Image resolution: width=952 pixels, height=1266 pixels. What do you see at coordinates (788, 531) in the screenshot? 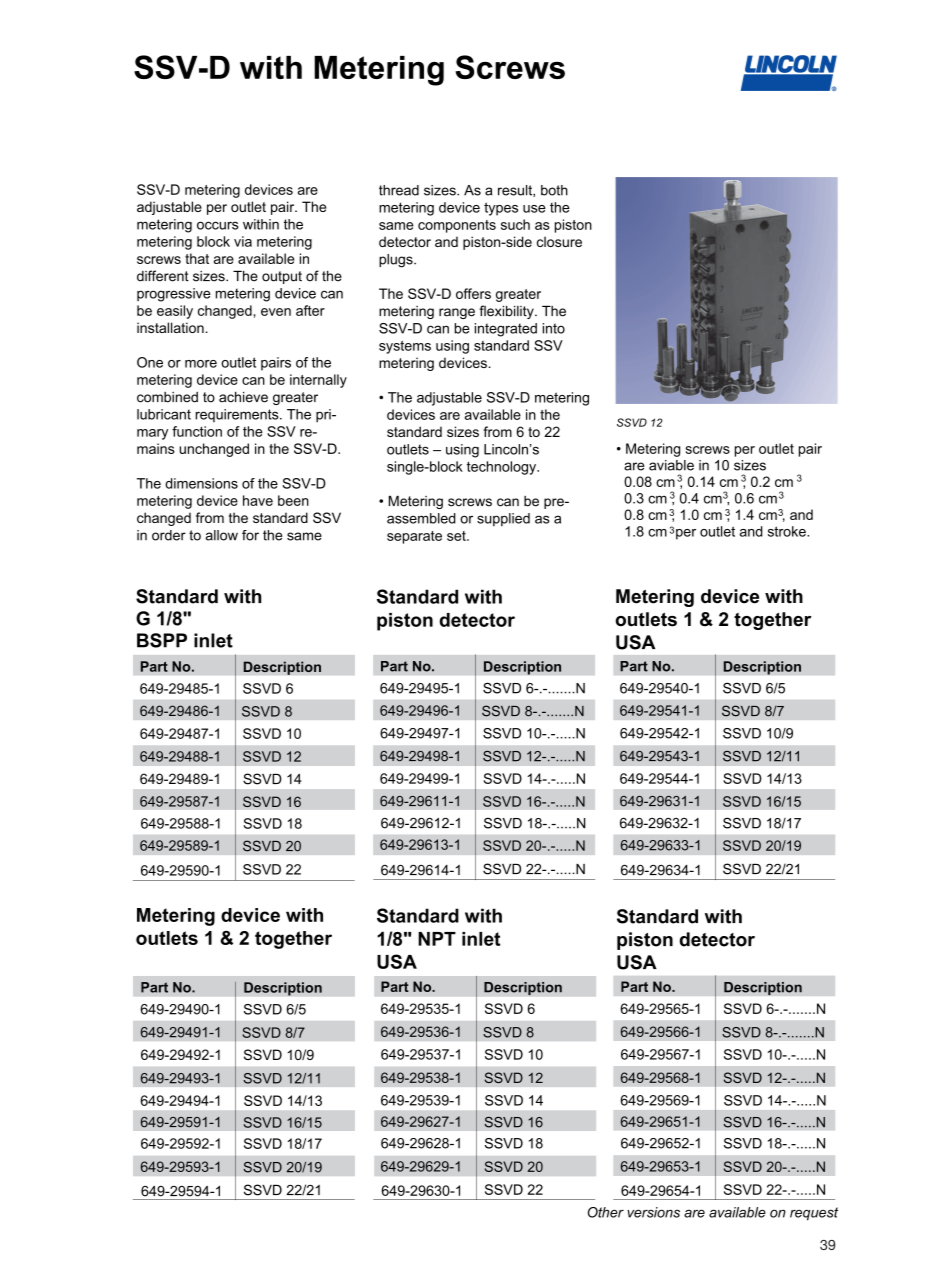
I see `stroke` at bounding box center [788, 531].
